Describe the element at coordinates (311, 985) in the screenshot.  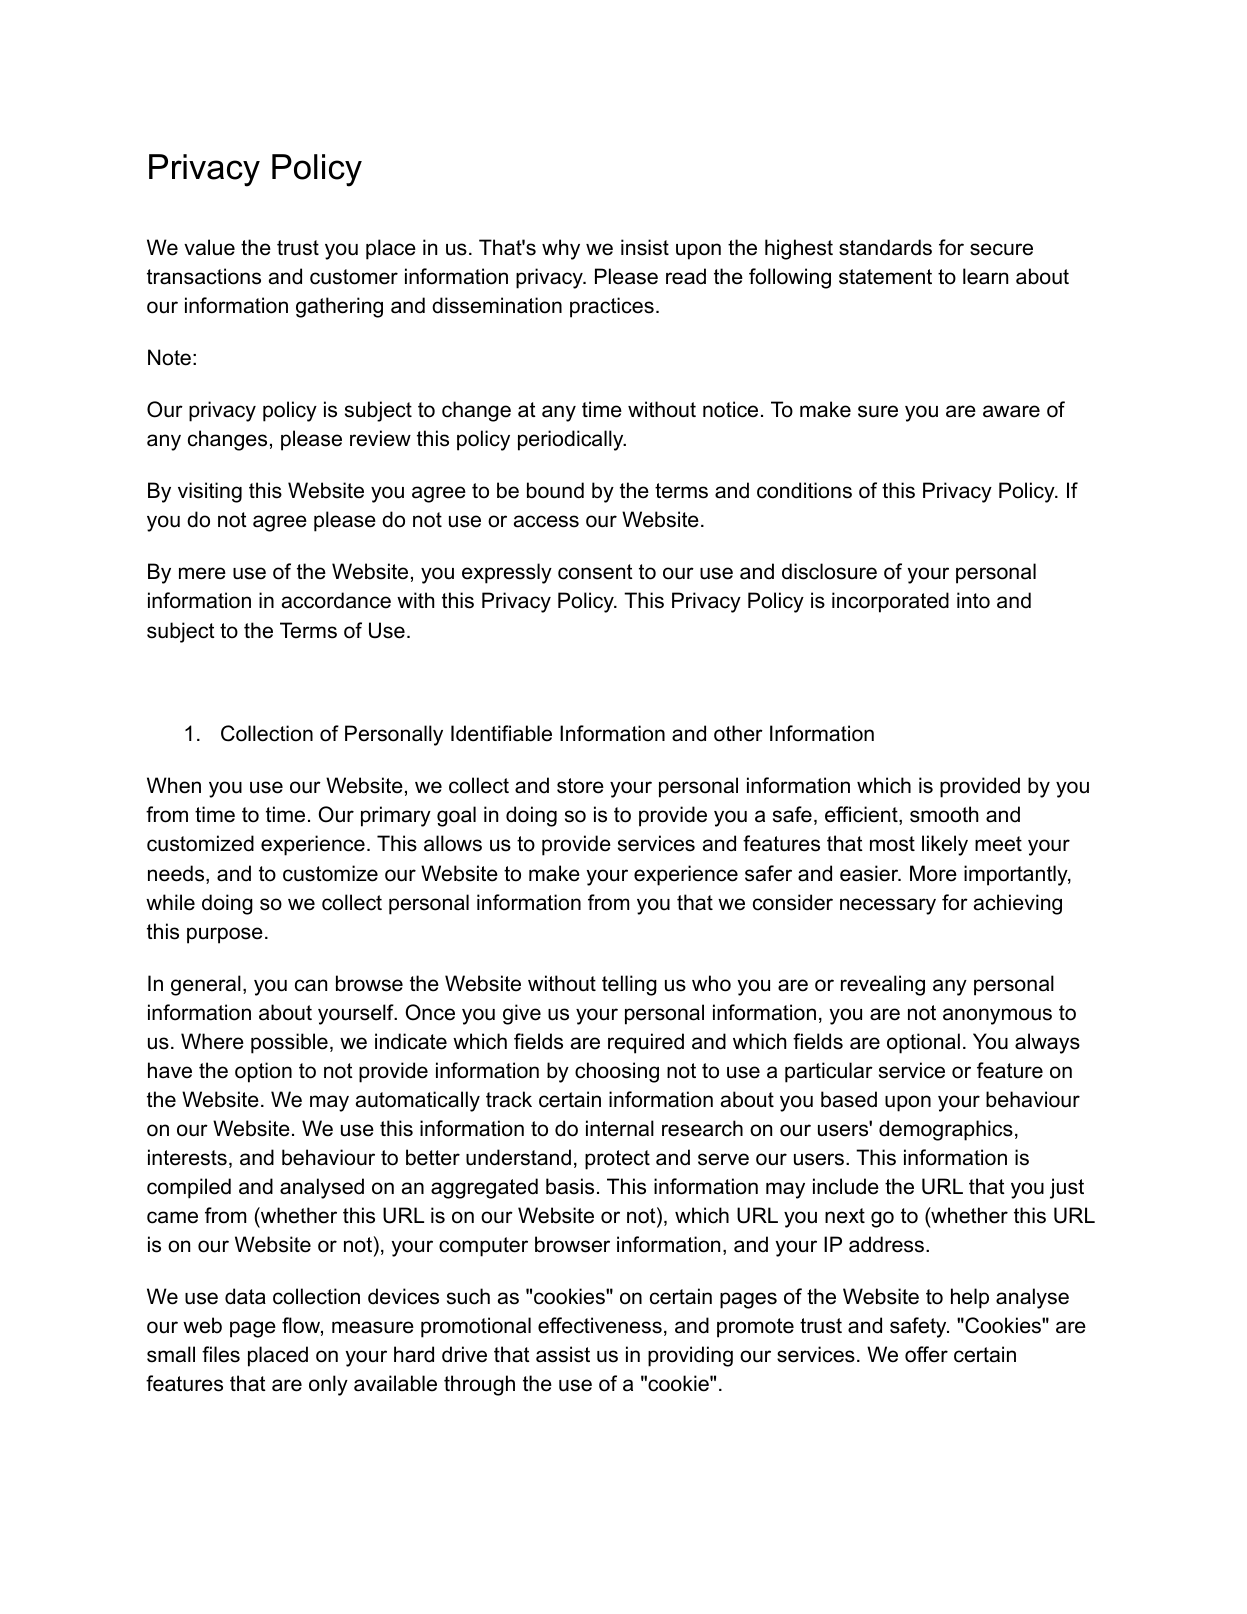
I see `can` at that location.
